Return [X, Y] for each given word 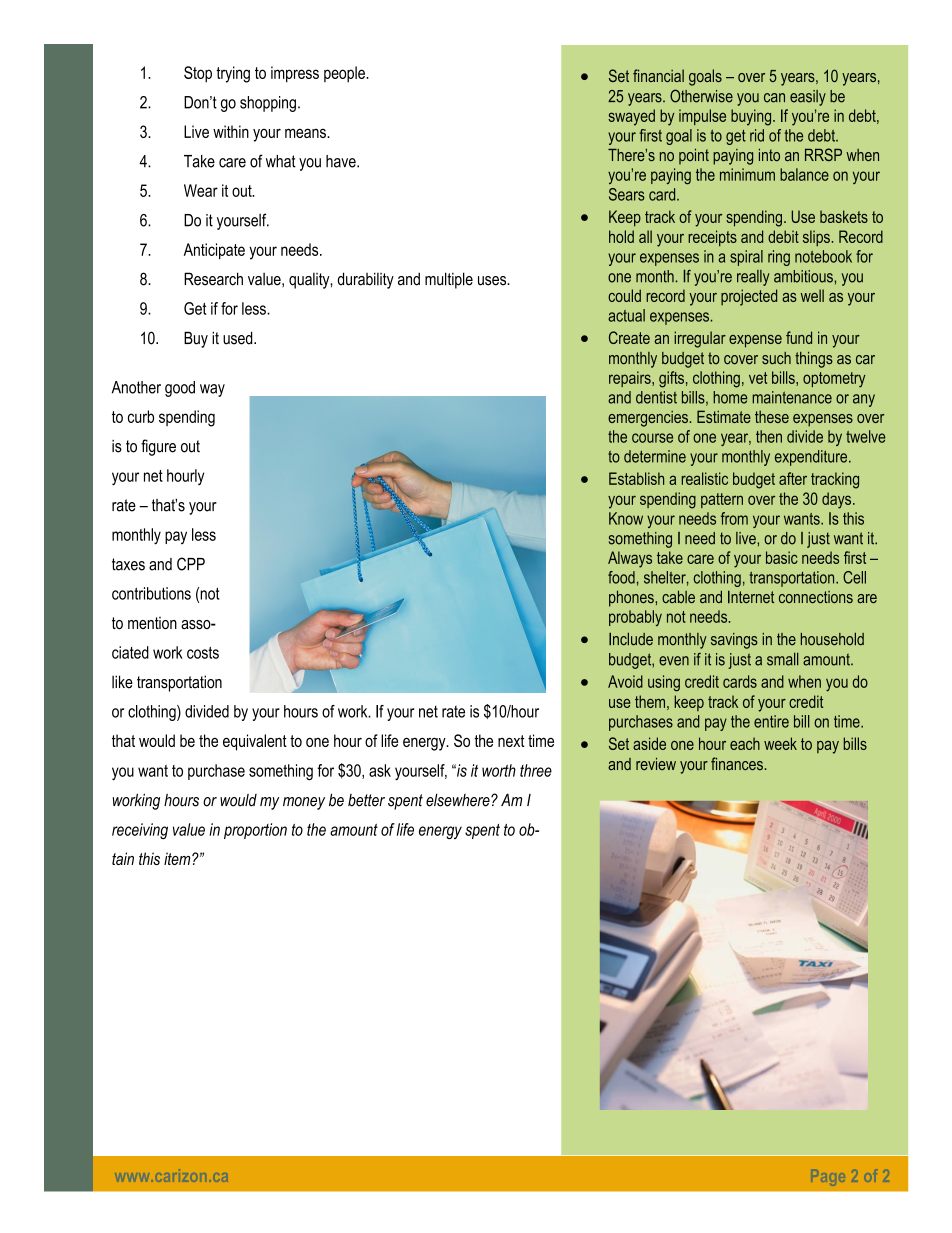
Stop [198, 74]
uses [493, 281]
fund [799, 337]
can [774, 98]
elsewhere [459, 800]
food [621, 577]
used [239, 338]
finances [737, 763]
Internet [751, 597]
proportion [255, 831]
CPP [191, 564]
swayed [631, 117]
